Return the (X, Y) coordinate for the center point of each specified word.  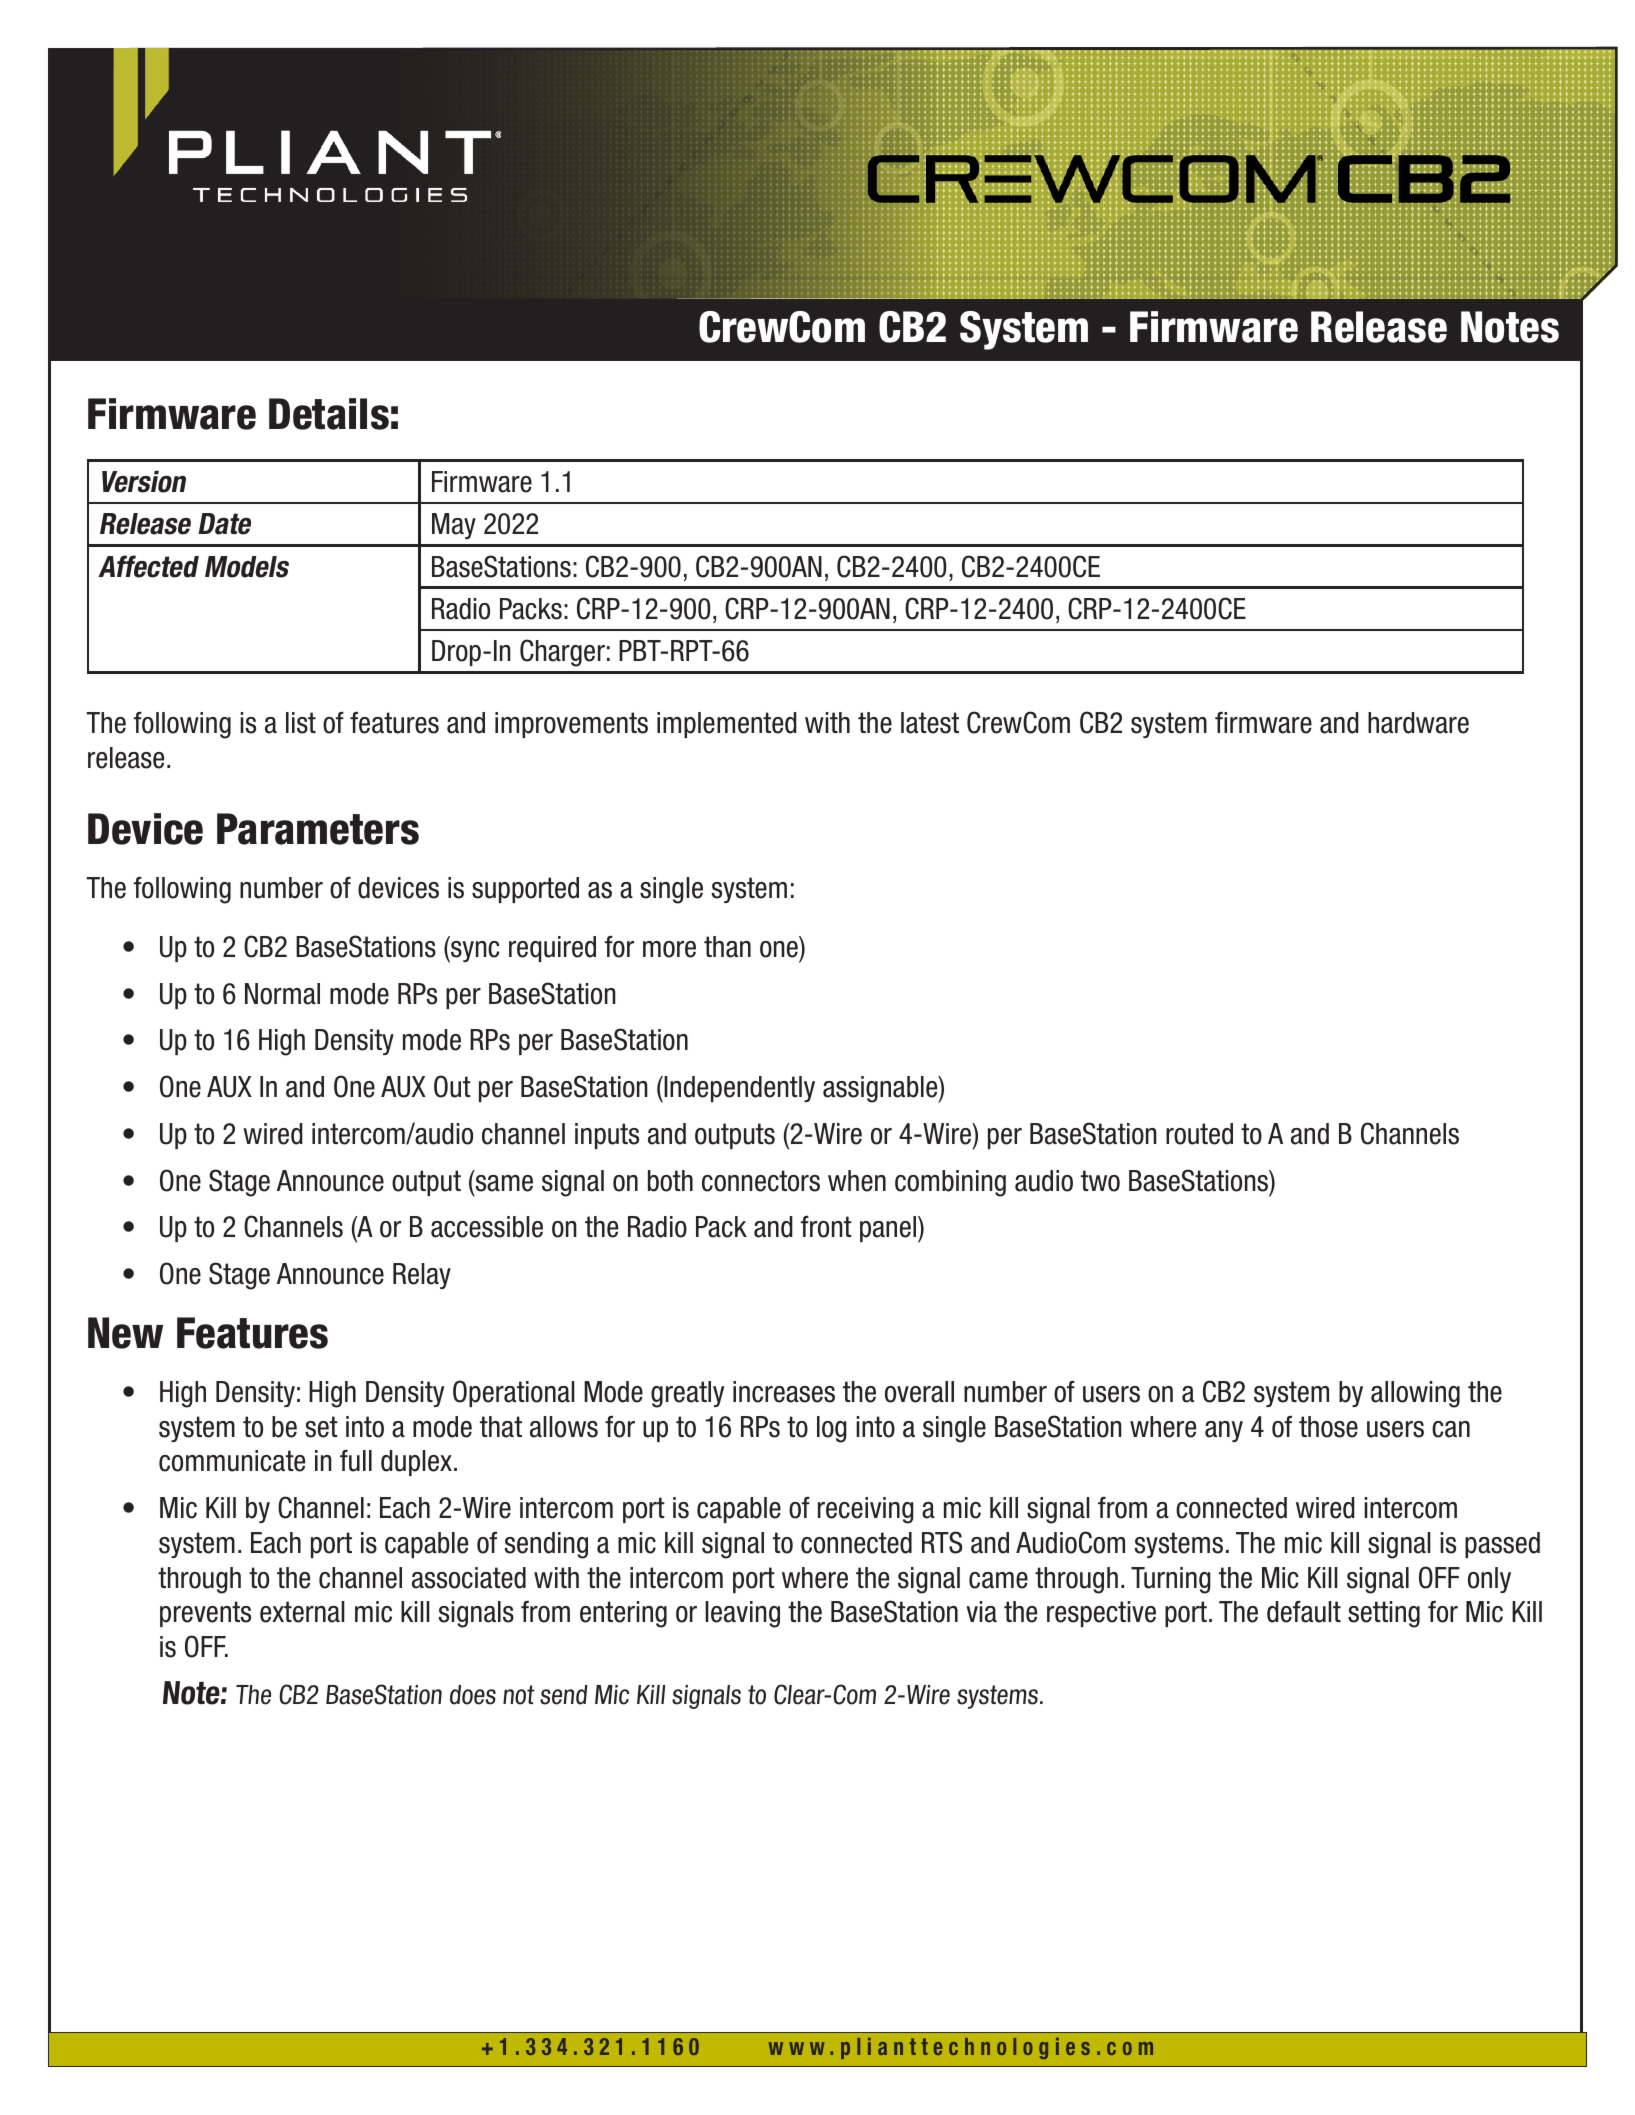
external (302, 1612)
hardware (1418, 723)
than (727, 947)
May (454, 526)
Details (329, 414)
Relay (422, 1276)
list (301, 723)
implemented (727, 725)
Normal (282, 994)
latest (930, 723)
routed (1199, 1134)
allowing (1415, 1394)
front (826, 1227)
